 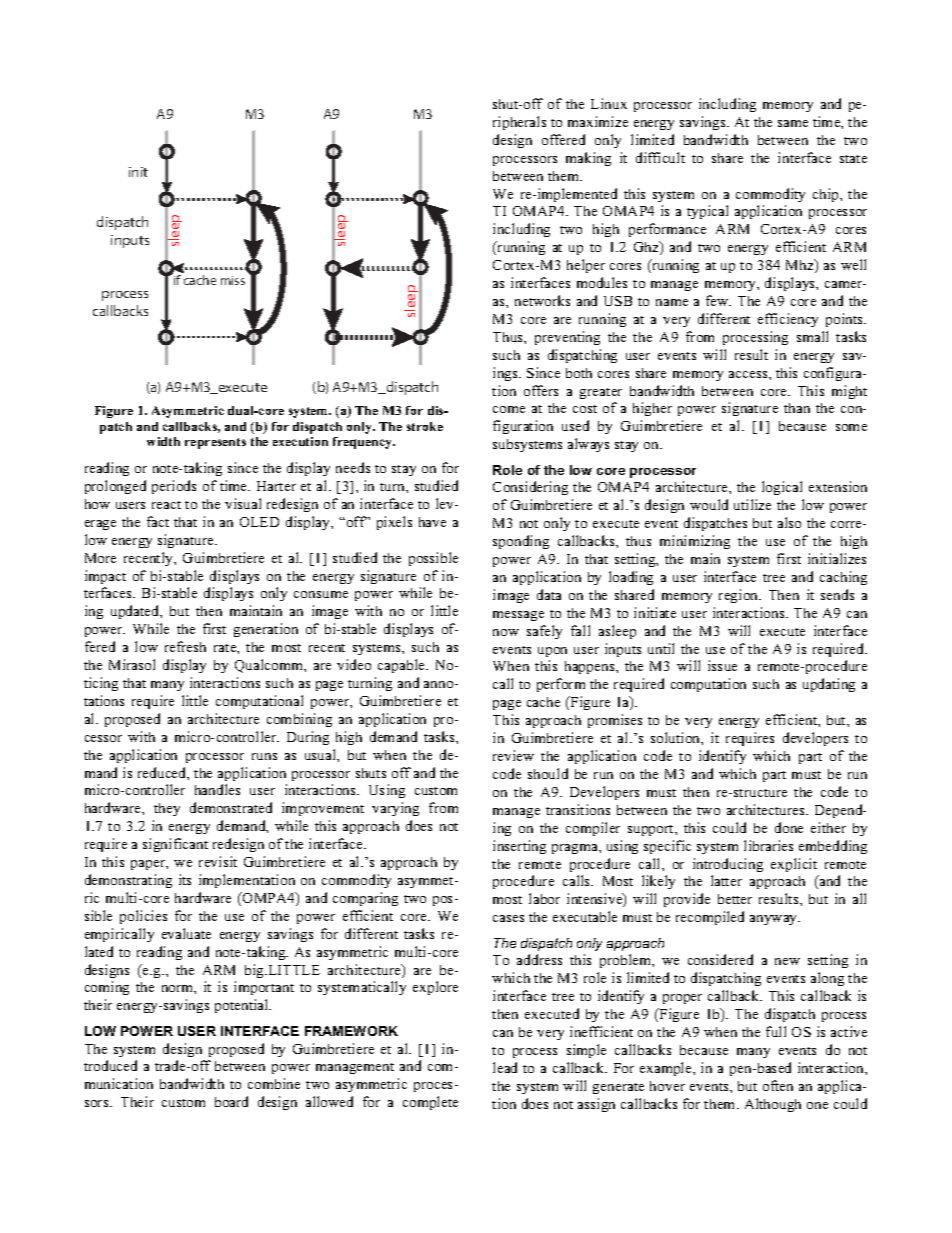 What do you see at coordinates (518, 616) in the screenshot?
I see `message` at bounding box center [518, 616].
